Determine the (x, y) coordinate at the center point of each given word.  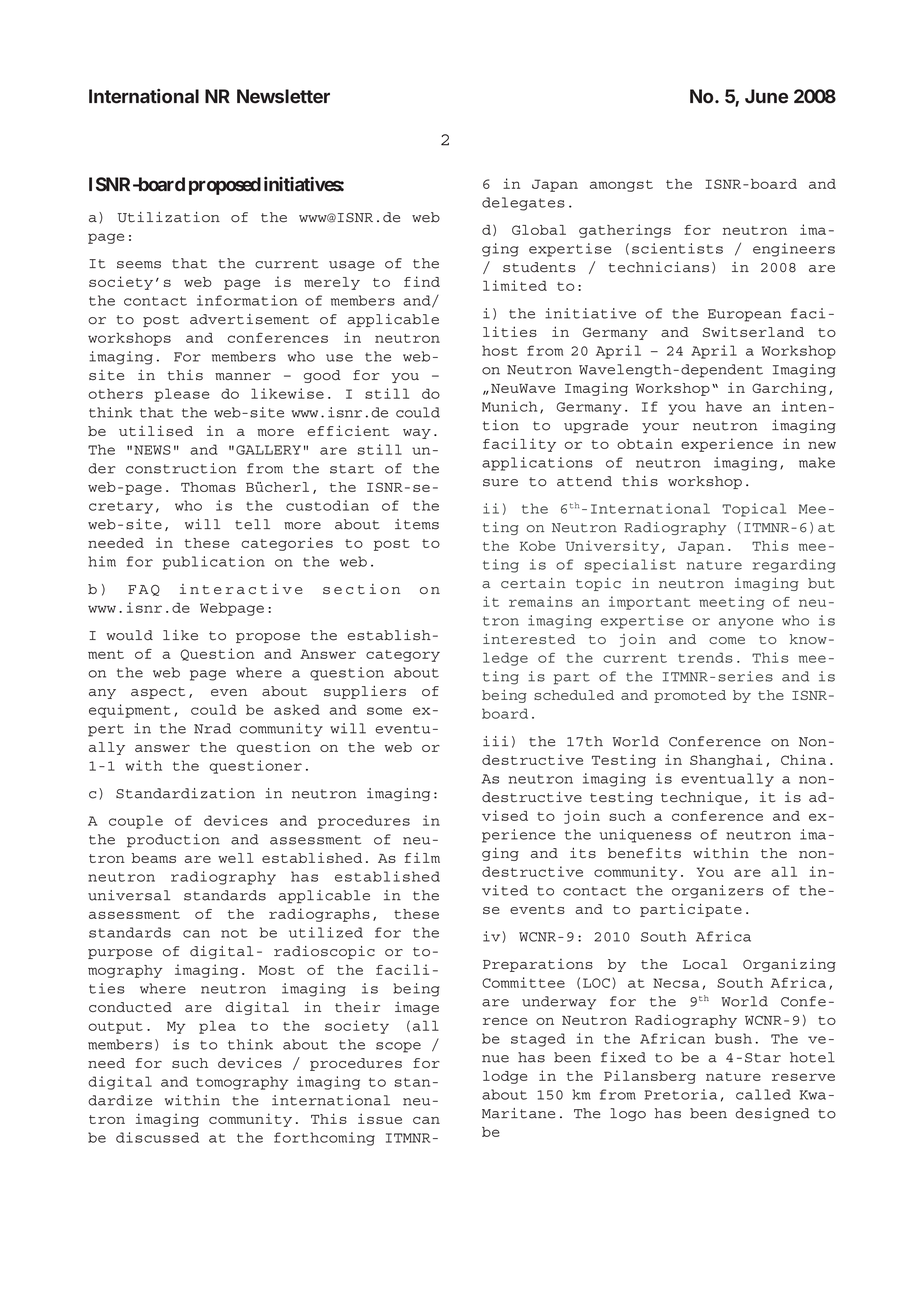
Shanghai (726, 761)
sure (500, 483)
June (766, 96)
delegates (523, 204)
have (724, 406)
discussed (157, 1137)
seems (139, 265)
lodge (505, 1077)
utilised (156, 430)
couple (136, 822)
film (422, 858)
